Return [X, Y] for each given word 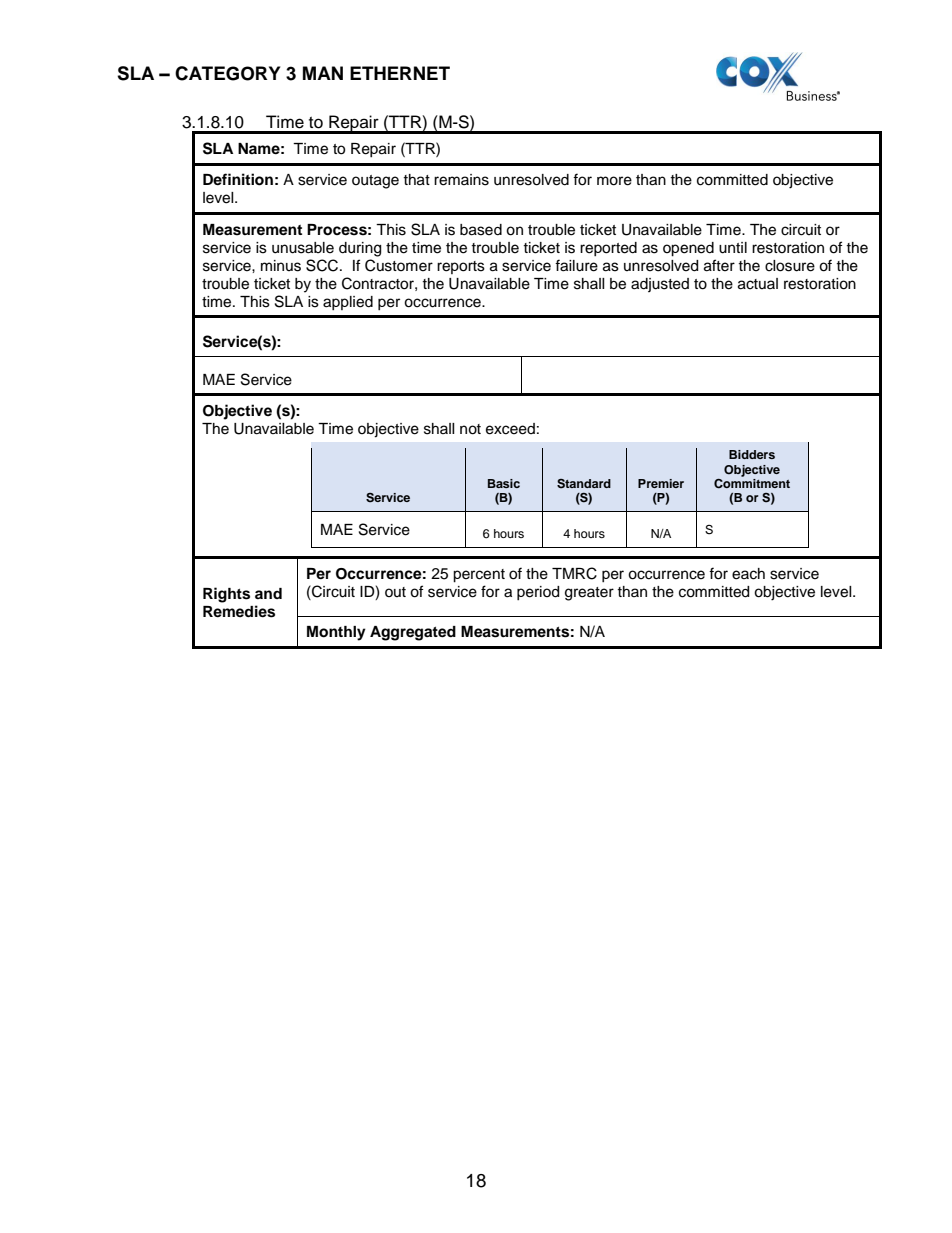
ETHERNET [400, 73]
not [470, 429]
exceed [510, 429]
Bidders [752, 454]
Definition [238, 179]
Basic [504, 483]
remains [461, 180]
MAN [323, 73]
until [733, 248]
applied [348, 303]
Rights [226, 595]
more [614, 181]
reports [461, 267]
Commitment [752, 484]
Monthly [336, 633]
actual [758, 284]
